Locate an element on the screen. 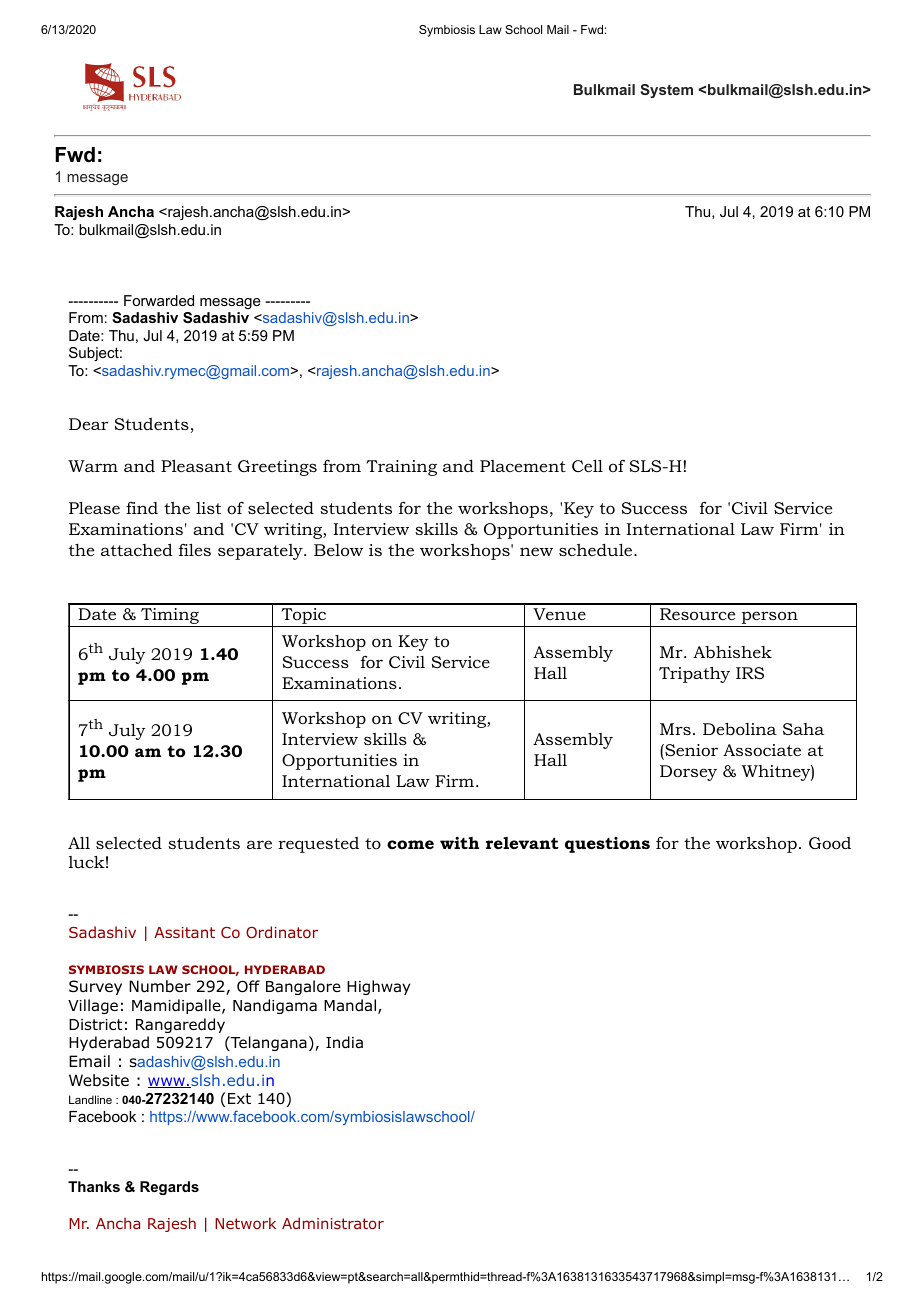 Image resolution: width=924 pixels, height=1308 pixels. schedule is located at coordinates (597, 550).
